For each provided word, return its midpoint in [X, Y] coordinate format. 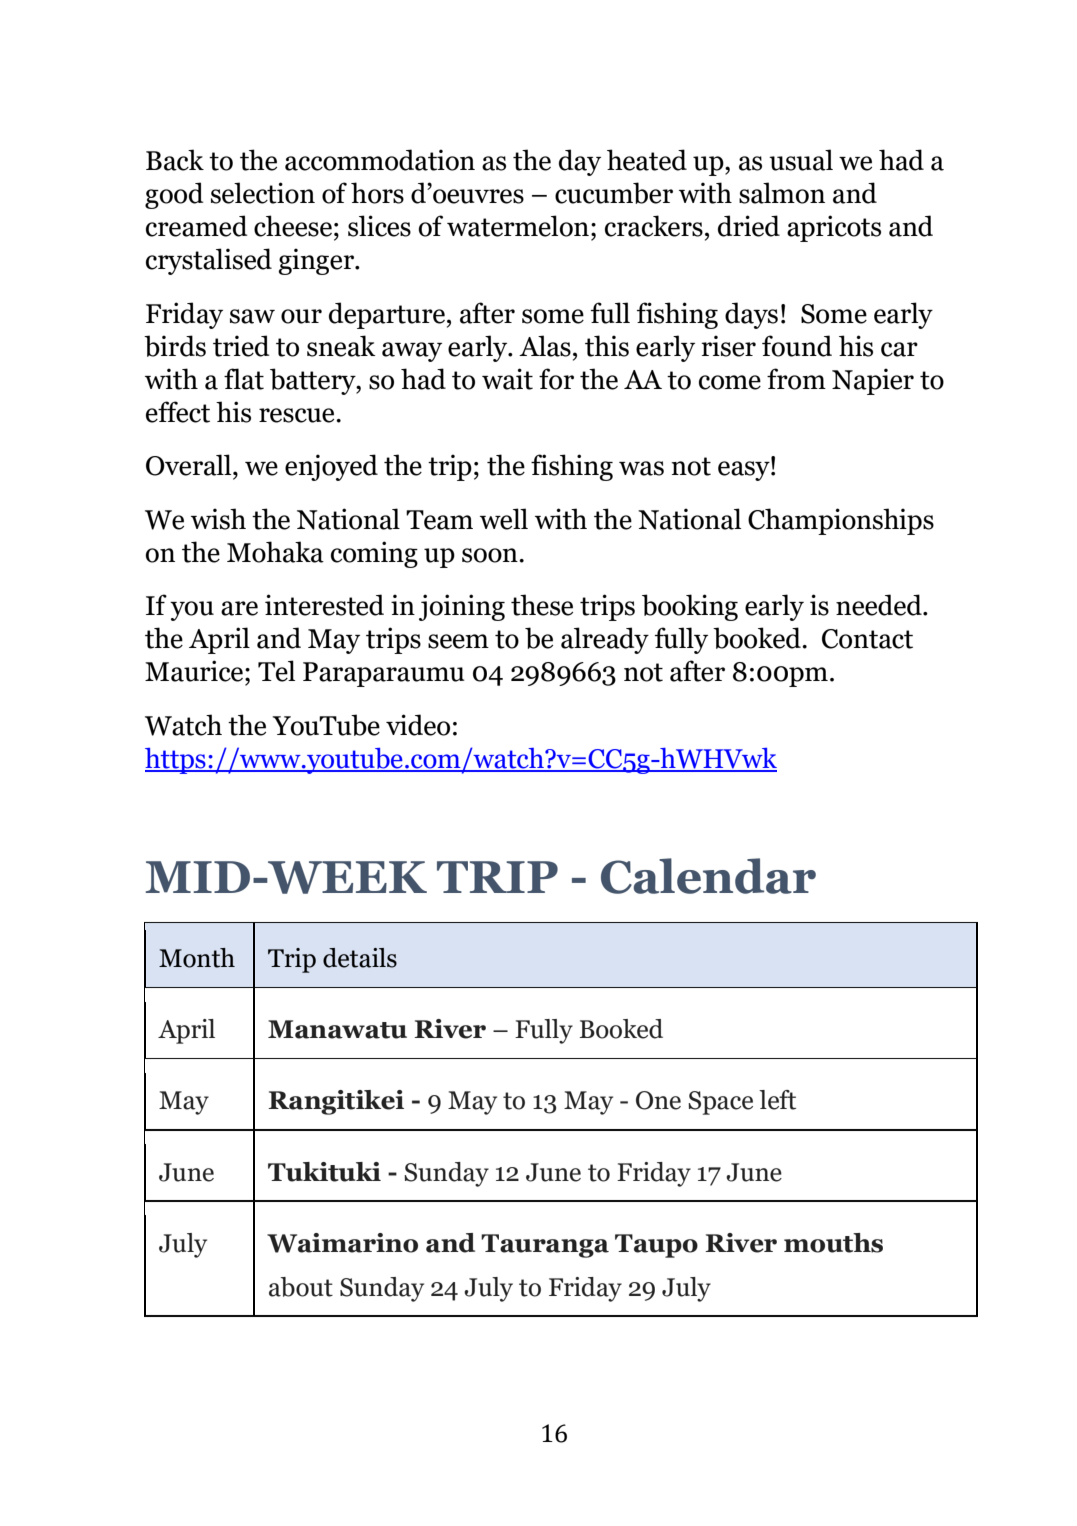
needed [880, 605]
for [556, 379]
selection [263, 193]
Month [197, 958]
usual [801, 160]
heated [647, 160]
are [239, 608]
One [658, 1100]
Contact [867, 639]
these [542, 605]
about [301, 1287]
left [777, 1100]
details [360, 958]
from [796, 379]
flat [244, 379]
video [418, 725]
